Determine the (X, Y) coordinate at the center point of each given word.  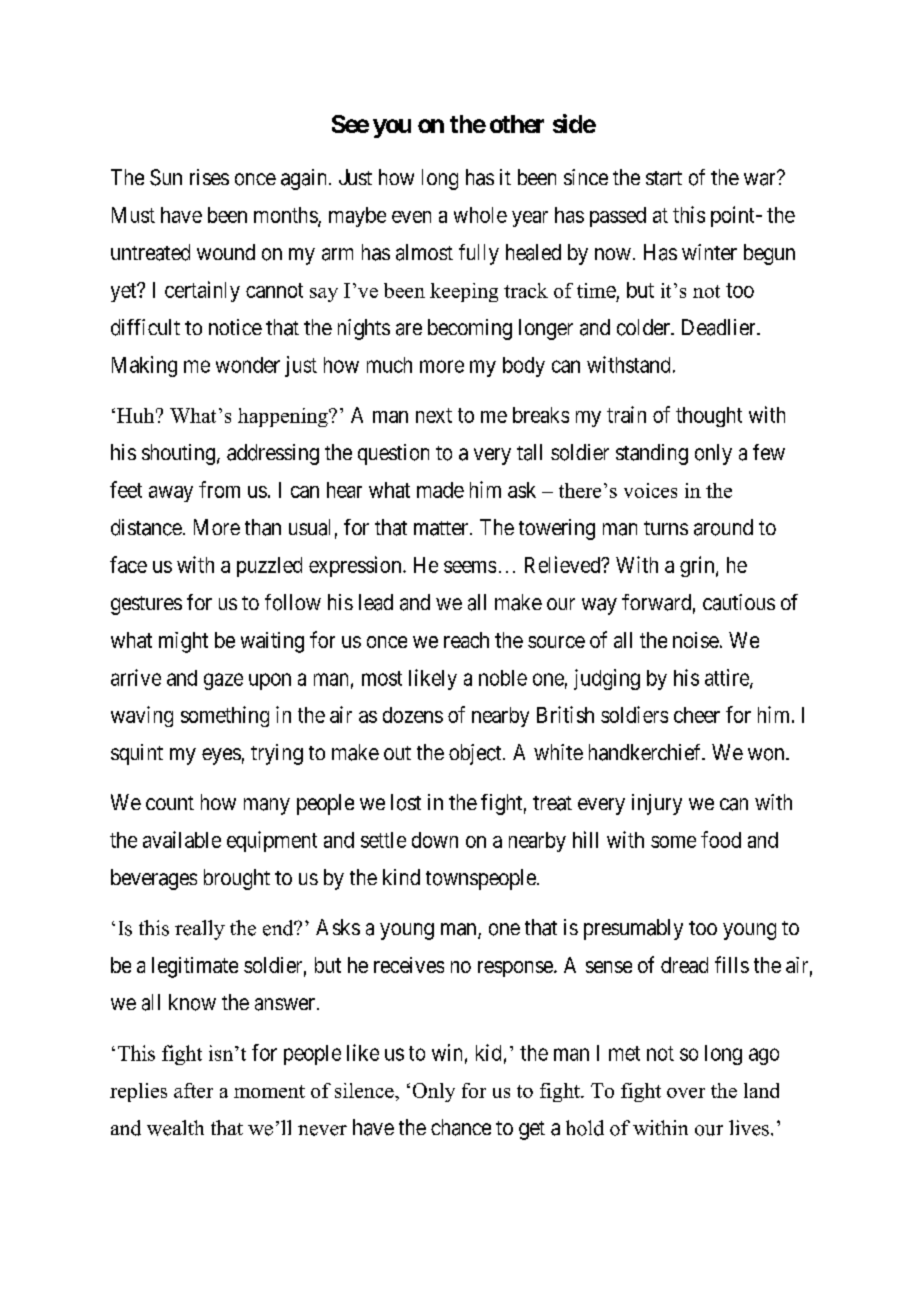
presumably (633, 929)
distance (146, 527)
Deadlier (720, 327)
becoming (470, 329)
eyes (221, 756)
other (517, 124)
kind (401, 877)
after (193, 1090)
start (664, 178)
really (200, 930)
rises (209, 177)
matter (442, 528)
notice (235, 327)
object (476, 754)
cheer (697, 715)
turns (666, 528)
